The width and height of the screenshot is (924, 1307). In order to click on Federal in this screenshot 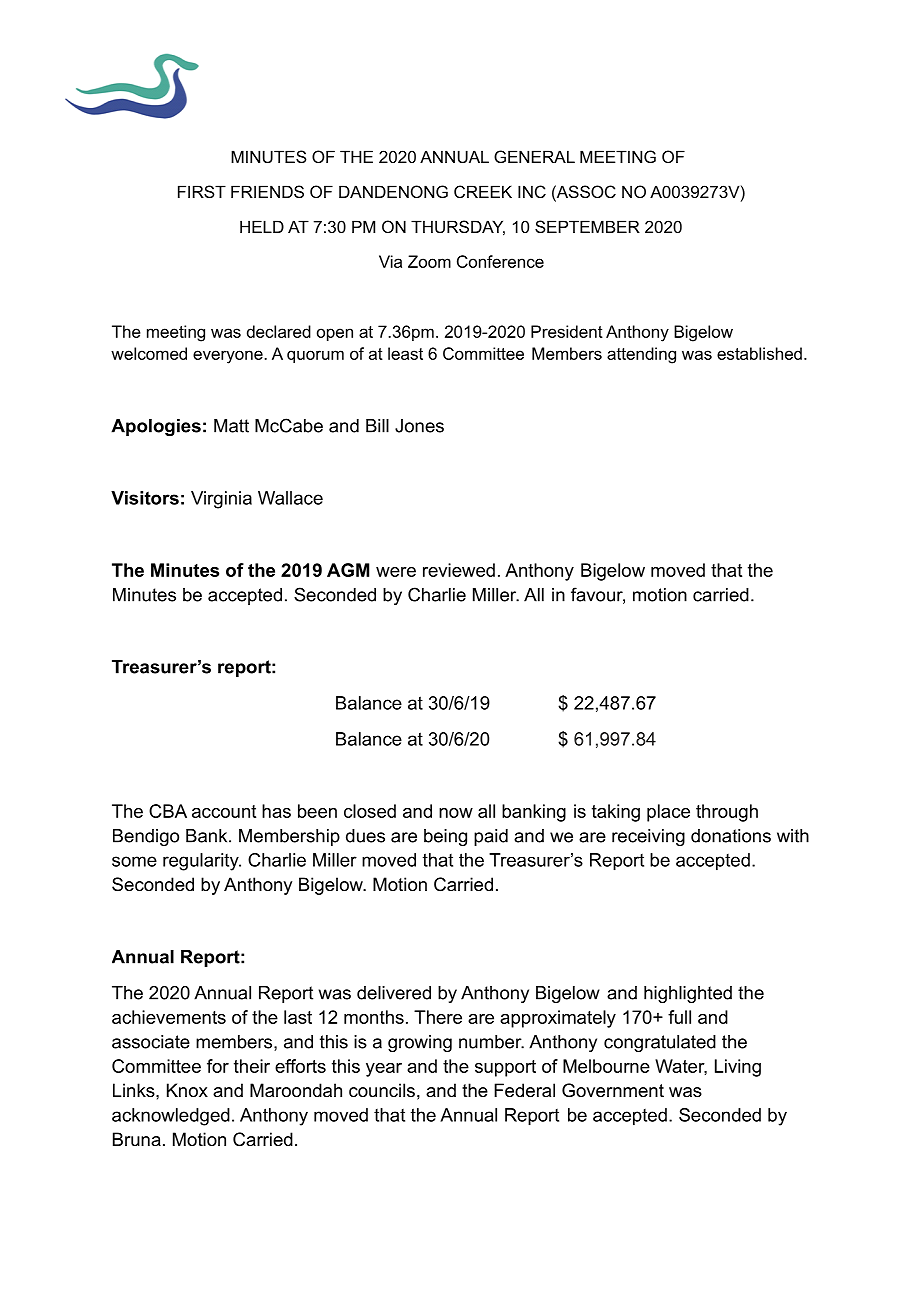, I will do `click(524, 1090)`.
